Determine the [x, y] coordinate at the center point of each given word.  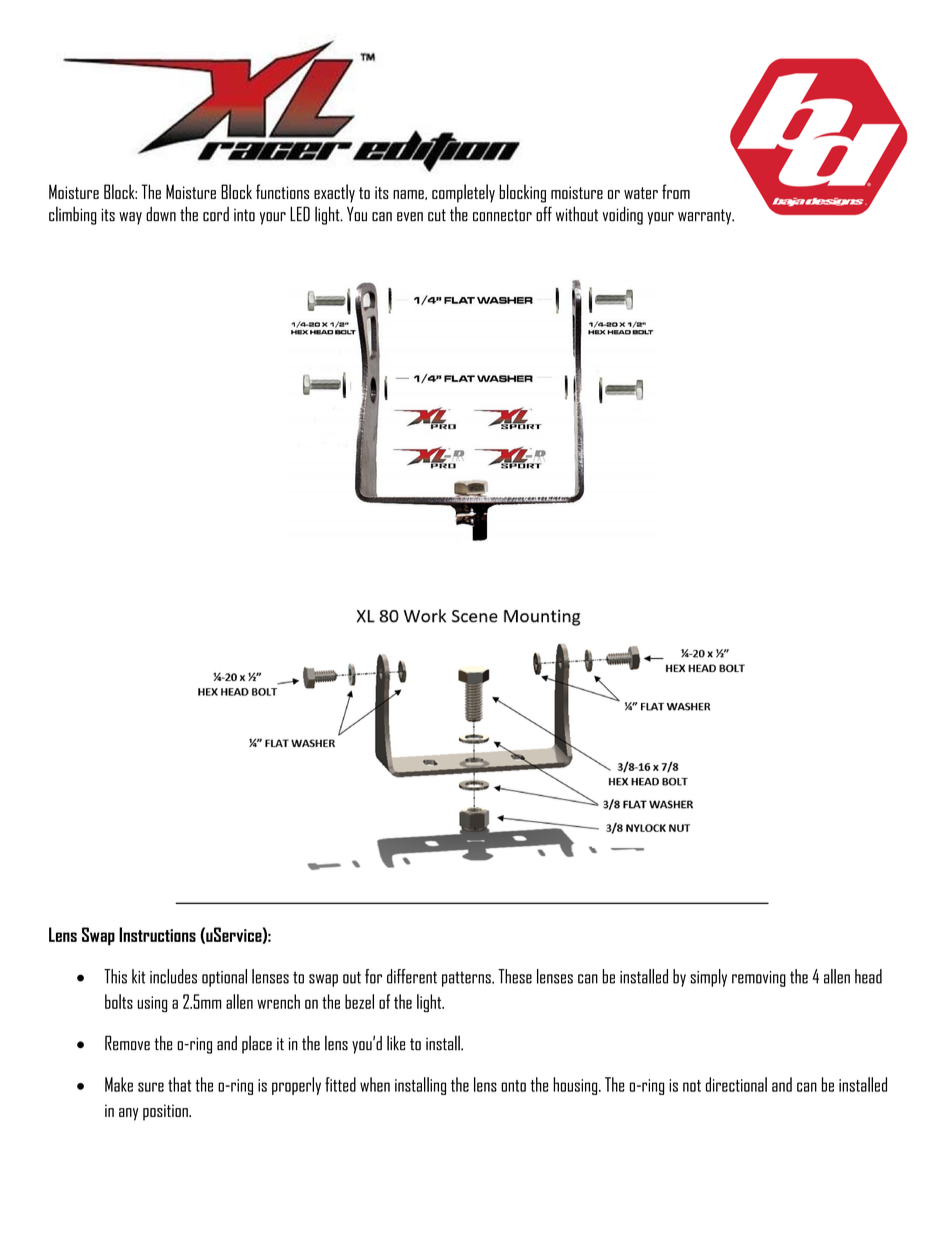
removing [759, 979]
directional [736, 1084]
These [515, 976]
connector [502, 215]
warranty [706, 217]
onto [513, 1086]
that [179, 1084]
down [161, 214]
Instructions [157, 934]
